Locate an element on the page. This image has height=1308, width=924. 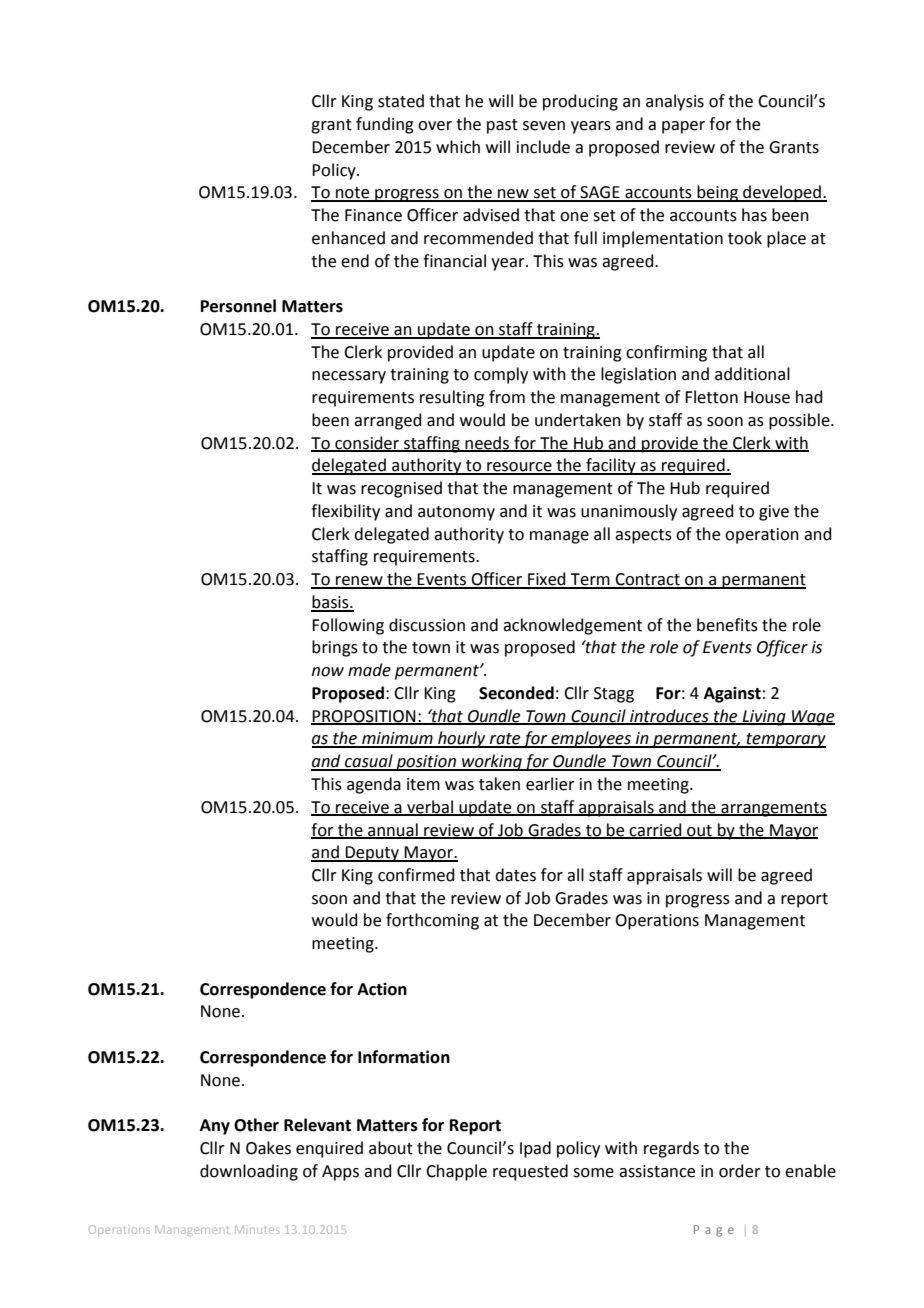
arrangements is located at coordinates (773, 809).
